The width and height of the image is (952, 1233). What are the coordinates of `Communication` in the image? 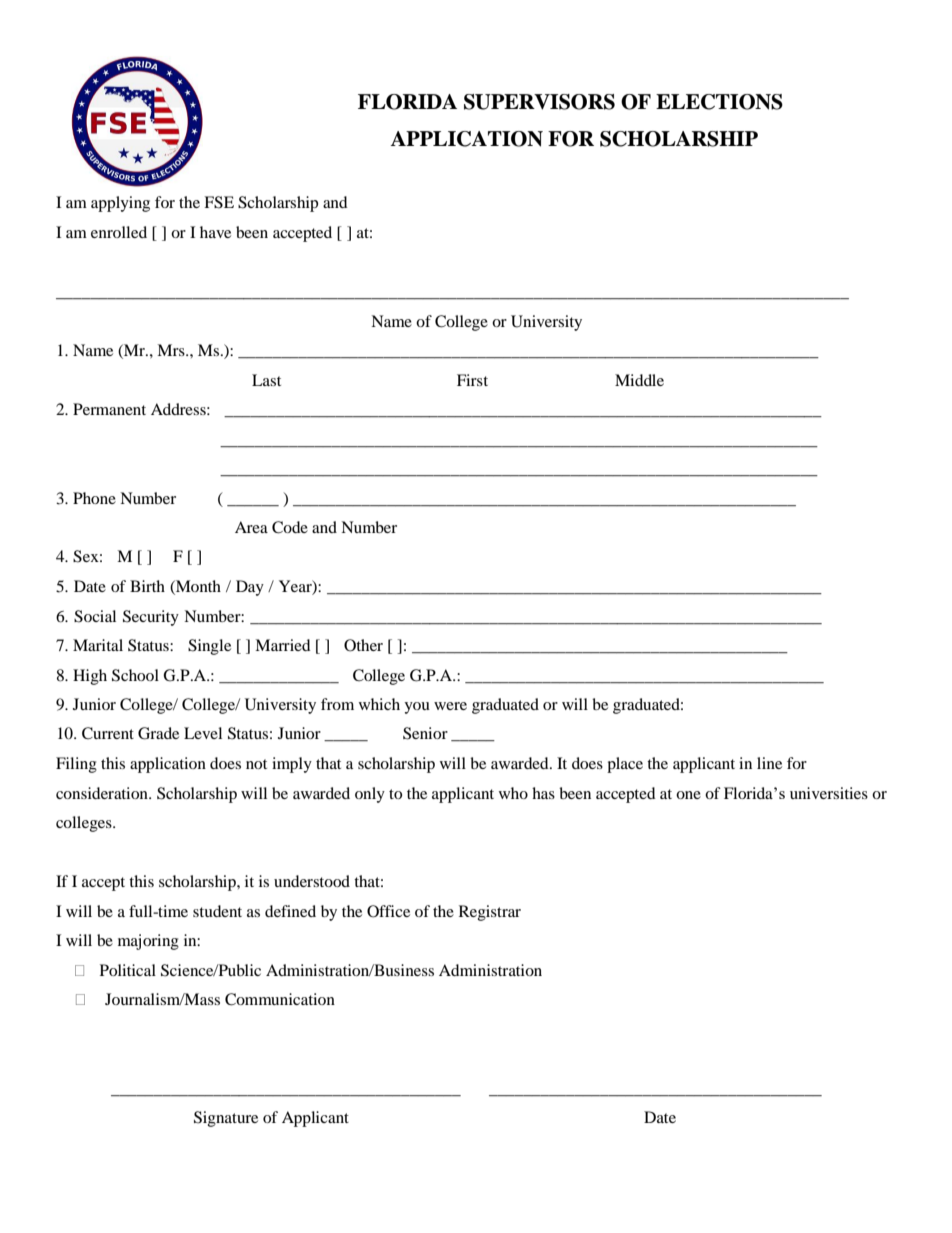 It's located at (280, 999).
